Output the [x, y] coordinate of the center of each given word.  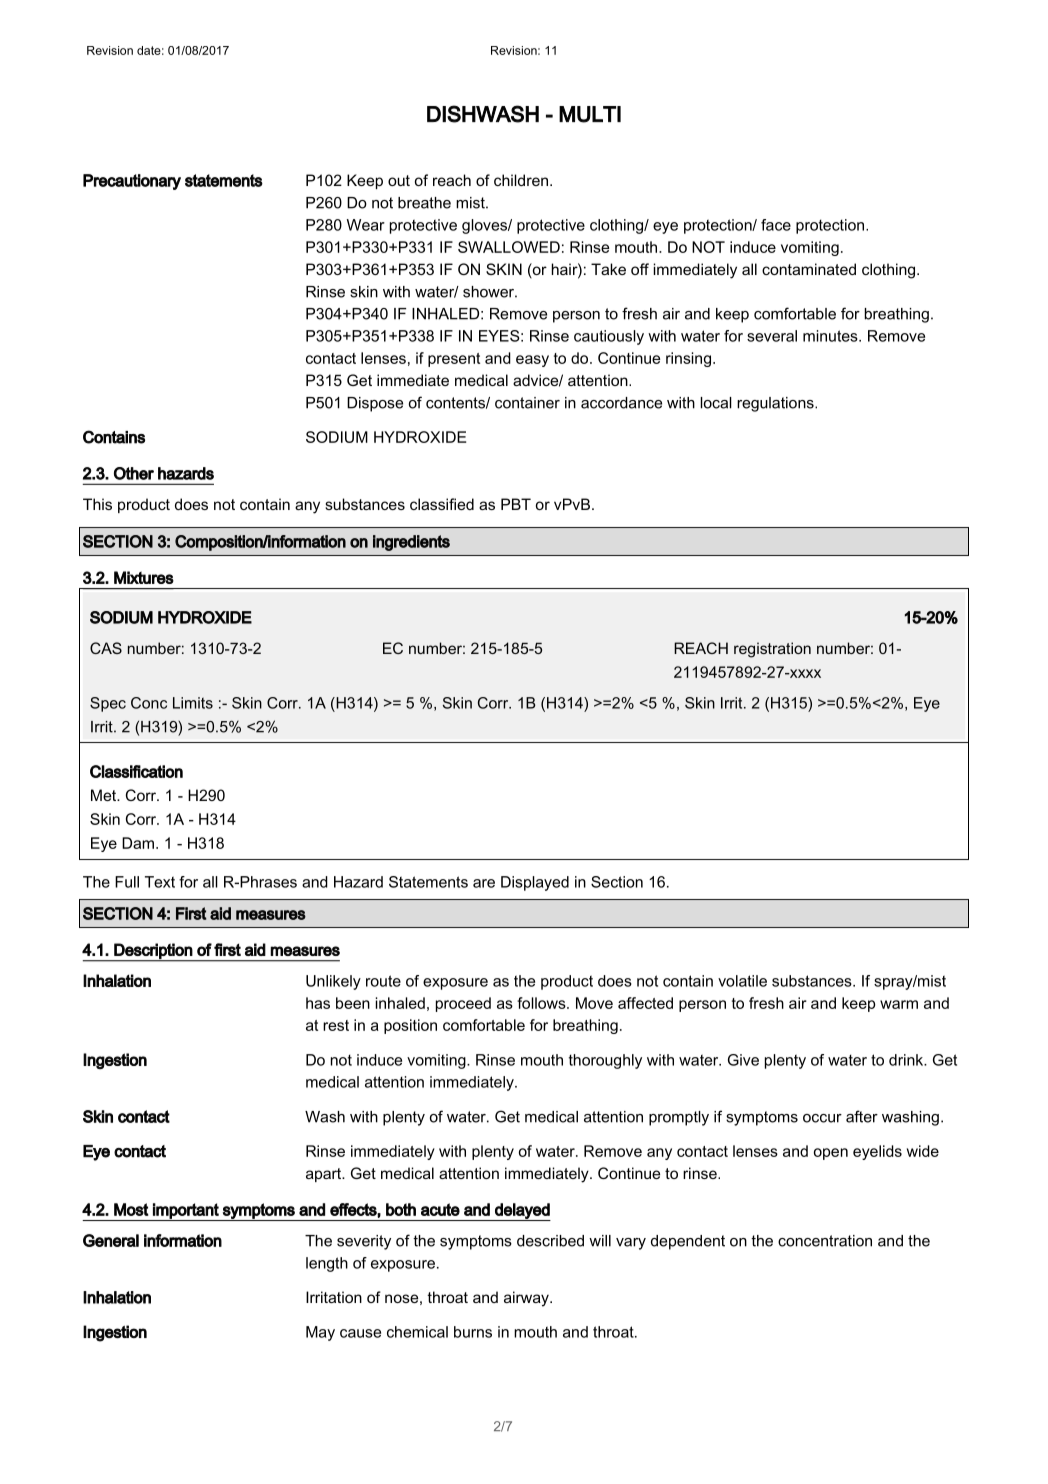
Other [134, 473]
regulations [776, 404]
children [521, 180]
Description [153, 952]
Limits [193, 703]
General [111, 1240]
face [776, 225]
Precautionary [132, 182]
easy [532, 361]
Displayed [535, 883]
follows [542, 1003]
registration [772, 650]
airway [527, 1299]
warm [899, 1004]
